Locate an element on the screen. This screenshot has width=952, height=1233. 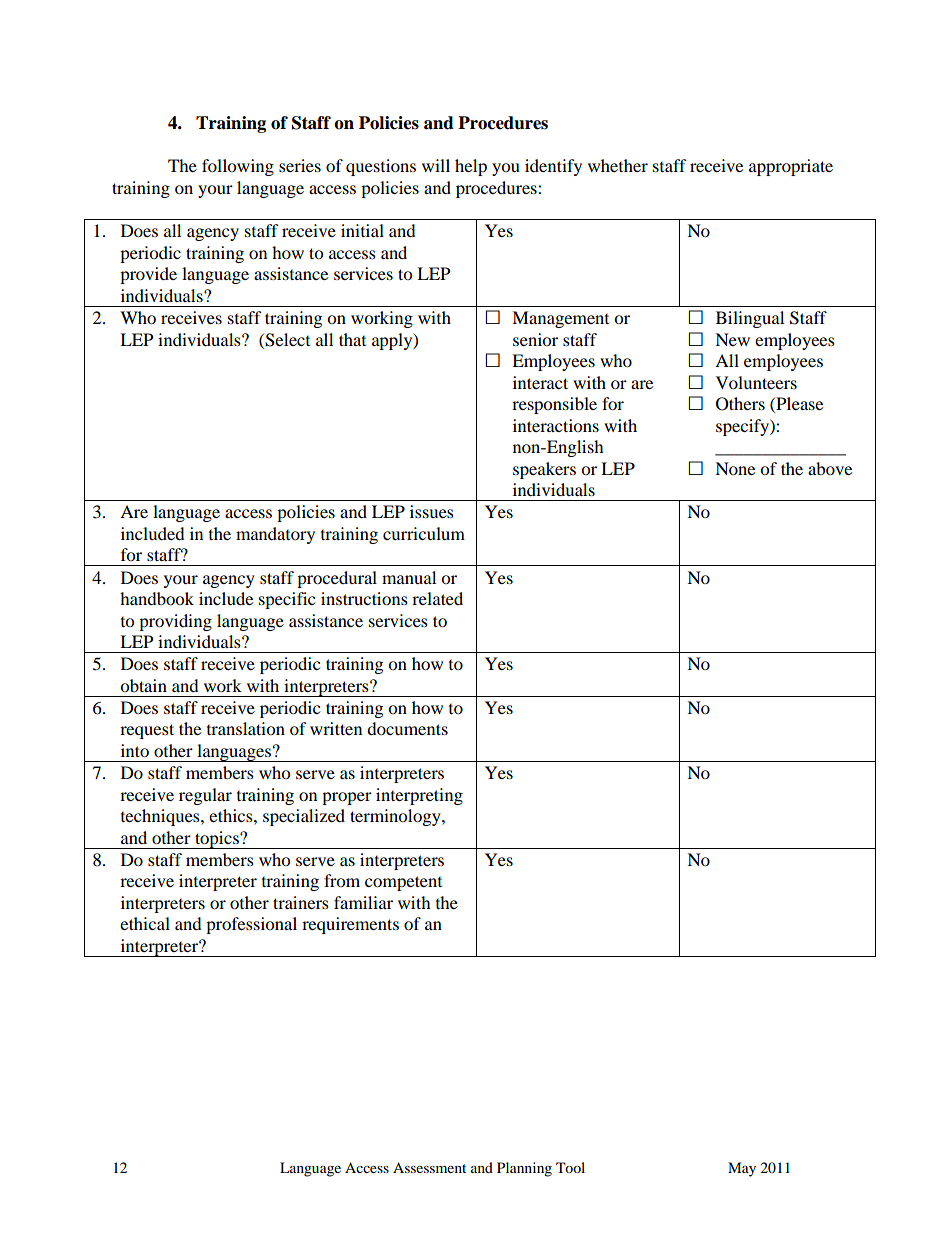
None is located at coordinates (735, 468).
